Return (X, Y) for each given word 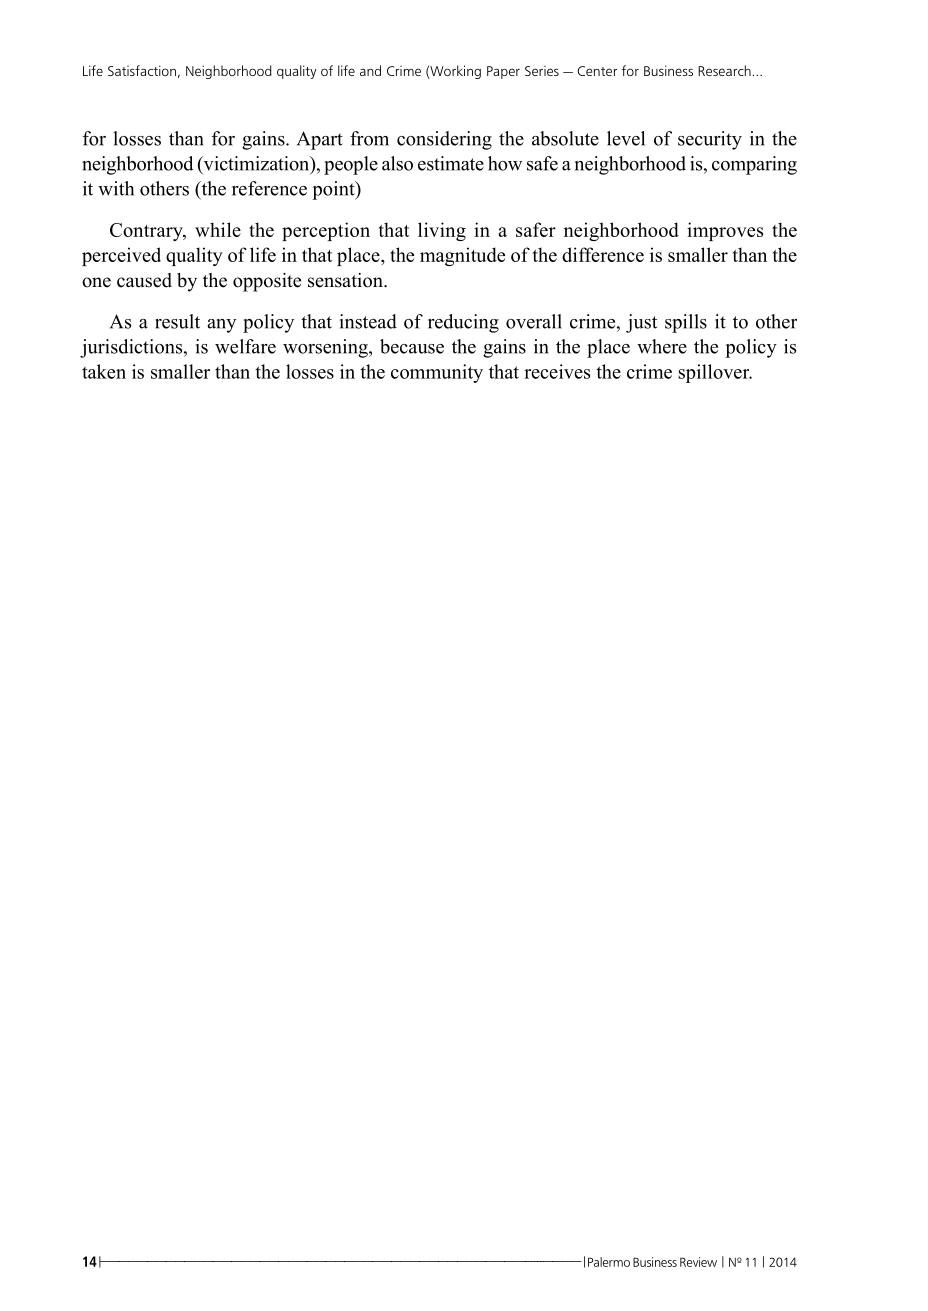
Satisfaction (142, 70)
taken (104, 371)
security (710, 140)
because (412, 346)
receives (557, 371)
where (662, 346)
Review (698, 1262)
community (437, 373)
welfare (245, 346)
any (221, 326)
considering (444, 140)
